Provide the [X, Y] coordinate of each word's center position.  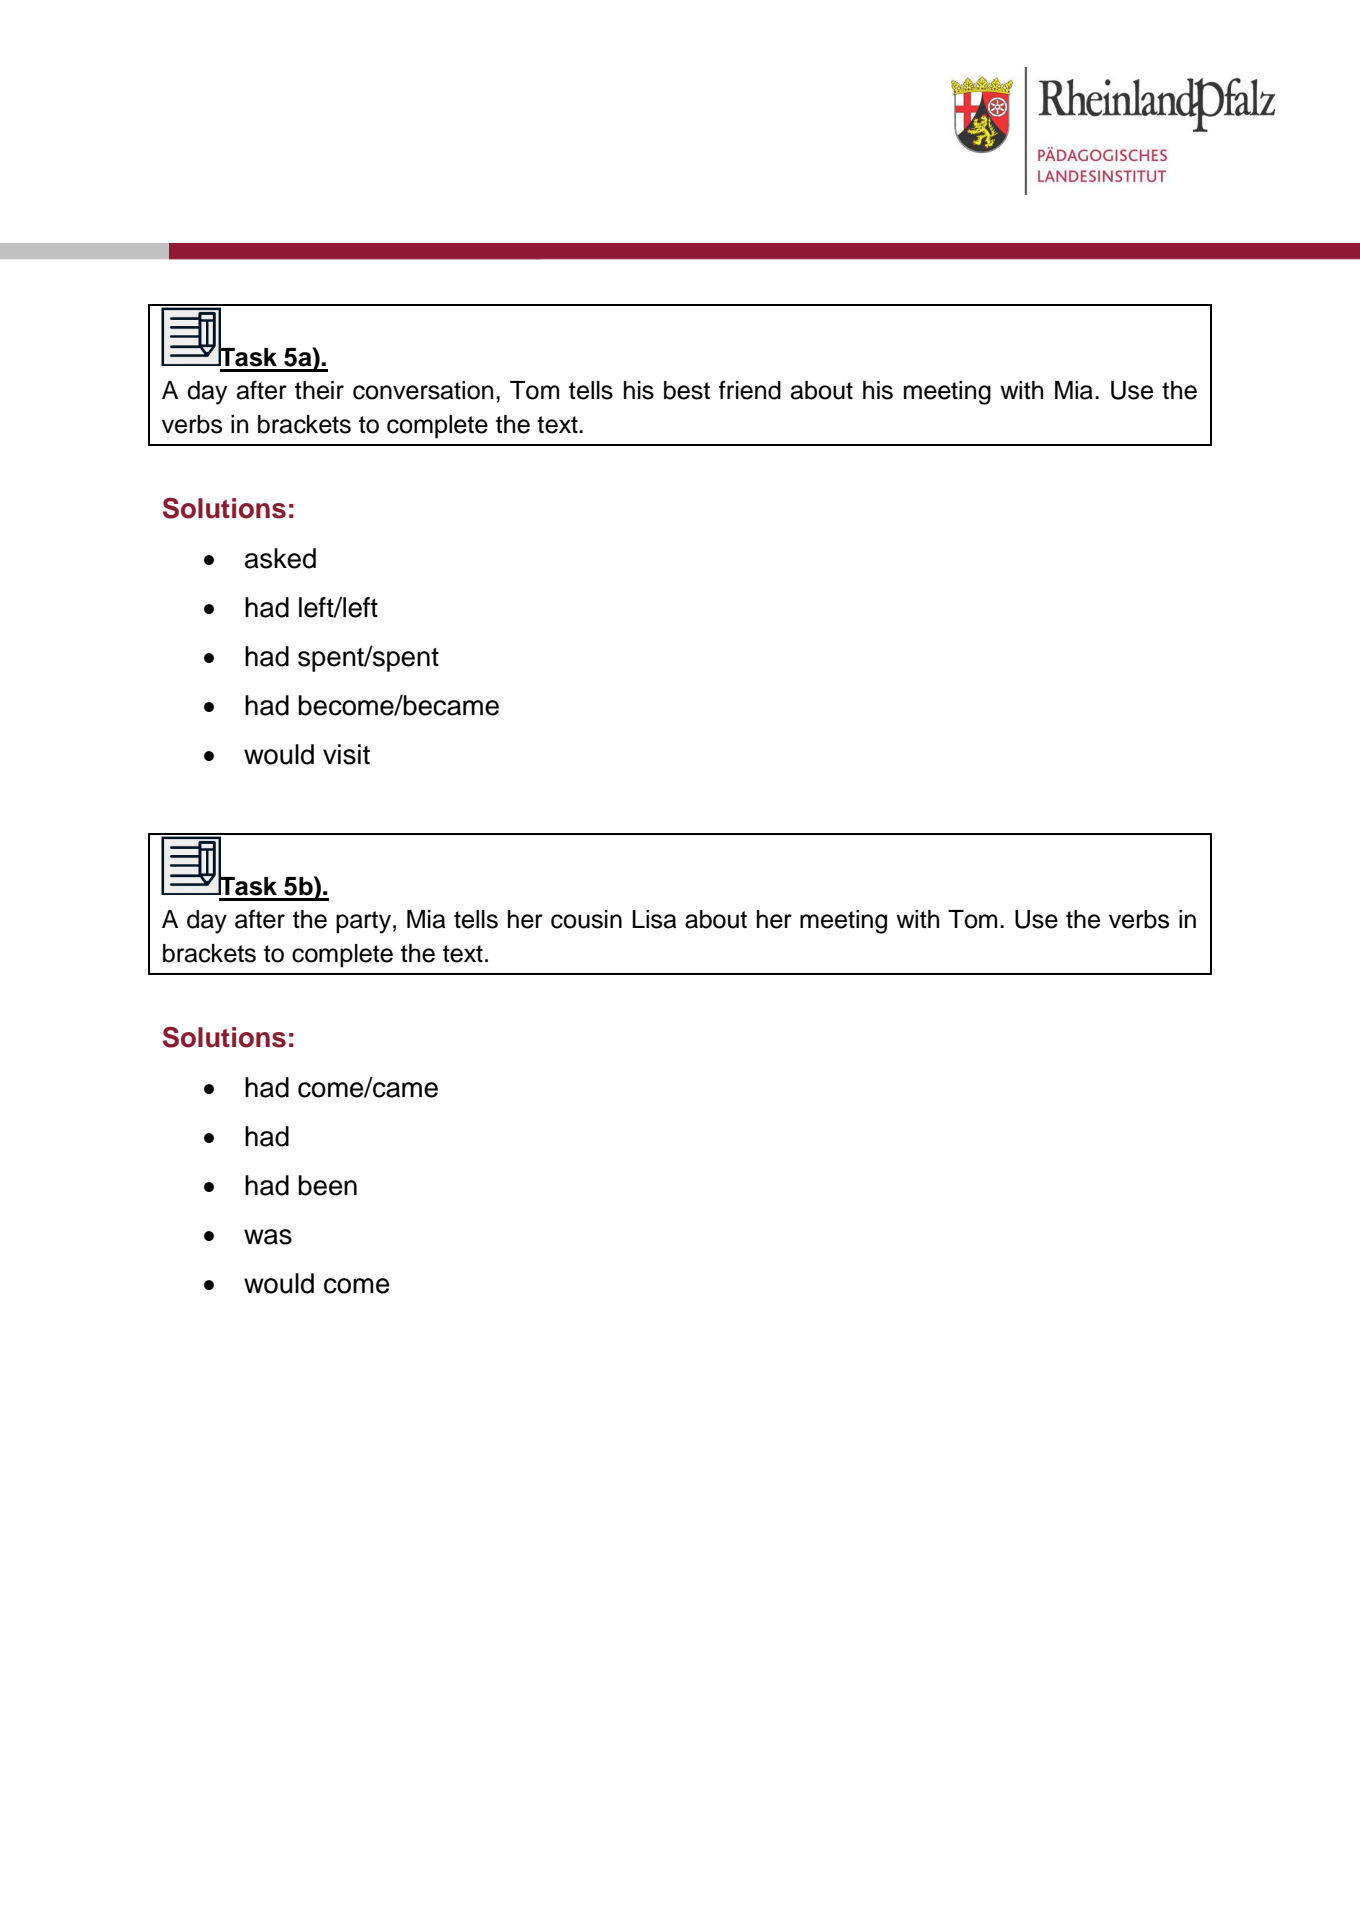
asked [280, 558]
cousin [586, 919]
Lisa [654, 919]
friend [750, 390]
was [268, 1237]
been [327, 1185]
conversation [423, 390]
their [319, 390]
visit [346, 754]
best [687, 390]
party [363, 922]
